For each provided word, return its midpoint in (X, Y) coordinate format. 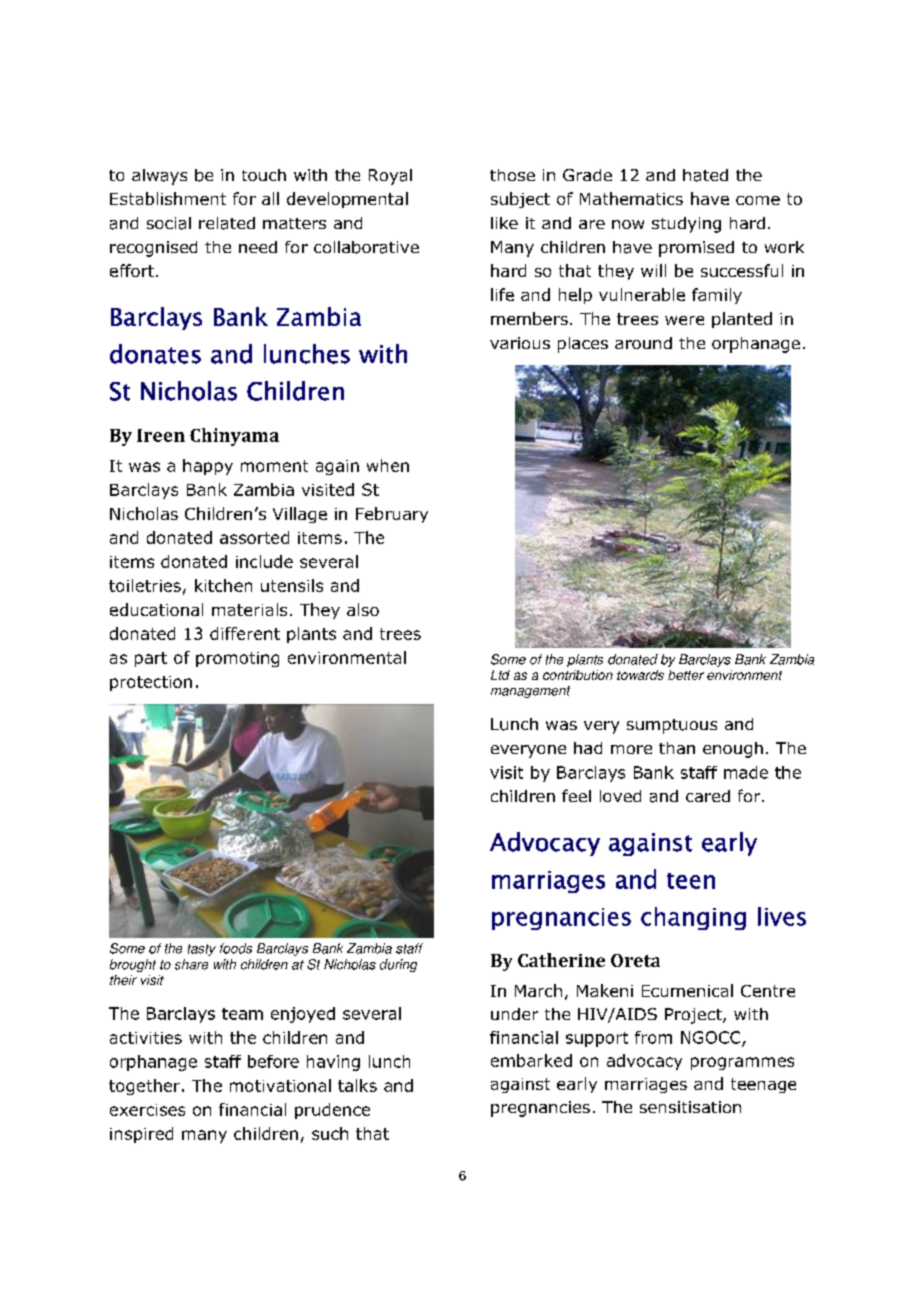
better (686, 675)
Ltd (500, 675)
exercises (147, 1110)
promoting (237, 659)
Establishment (168, 198)
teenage (763, 1085)
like (504, 223)
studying (686, 225)
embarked (531, 1060)
